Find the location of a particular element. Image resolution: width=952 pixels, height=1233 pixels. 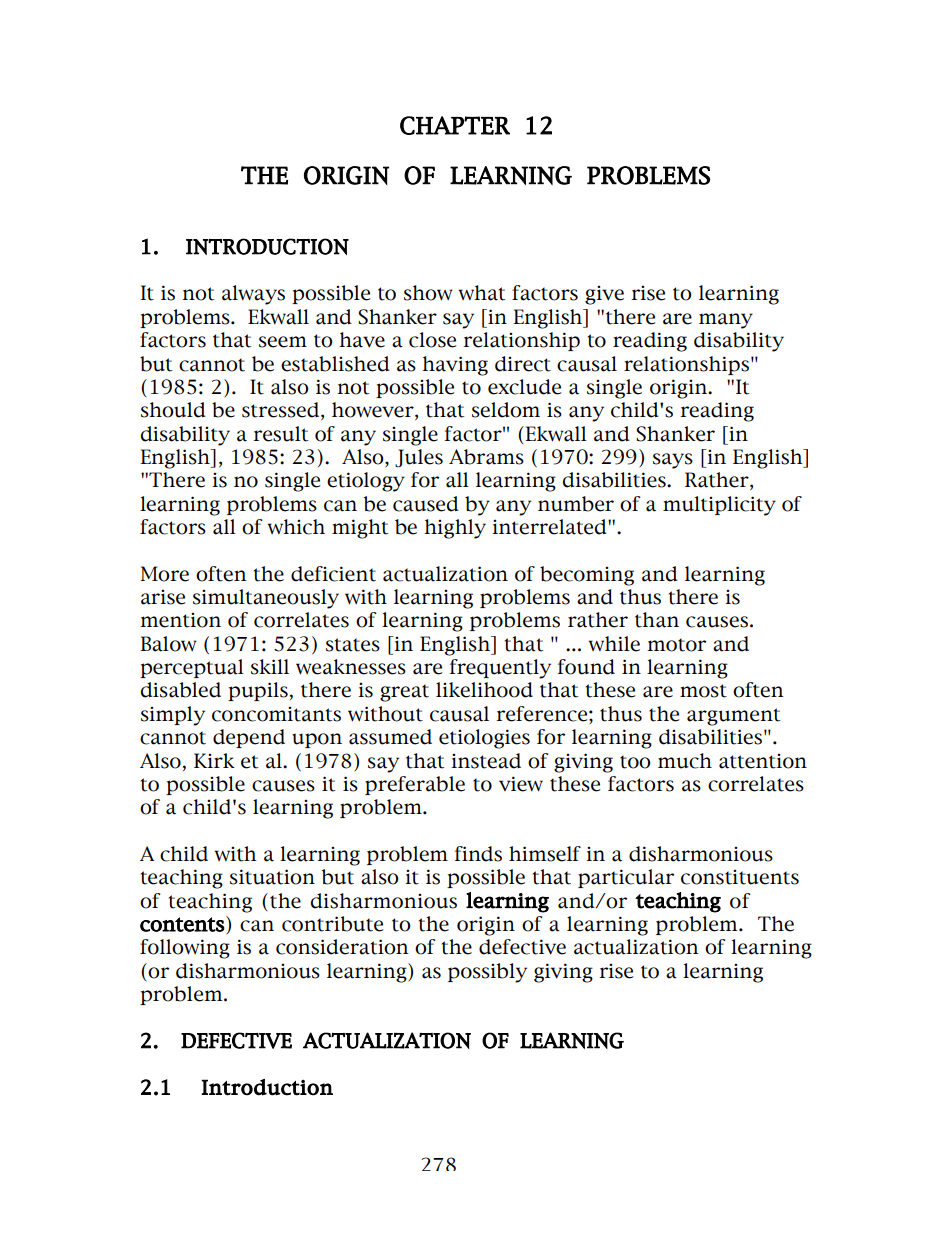

multiplicity is located at coordinates (719, 506).
